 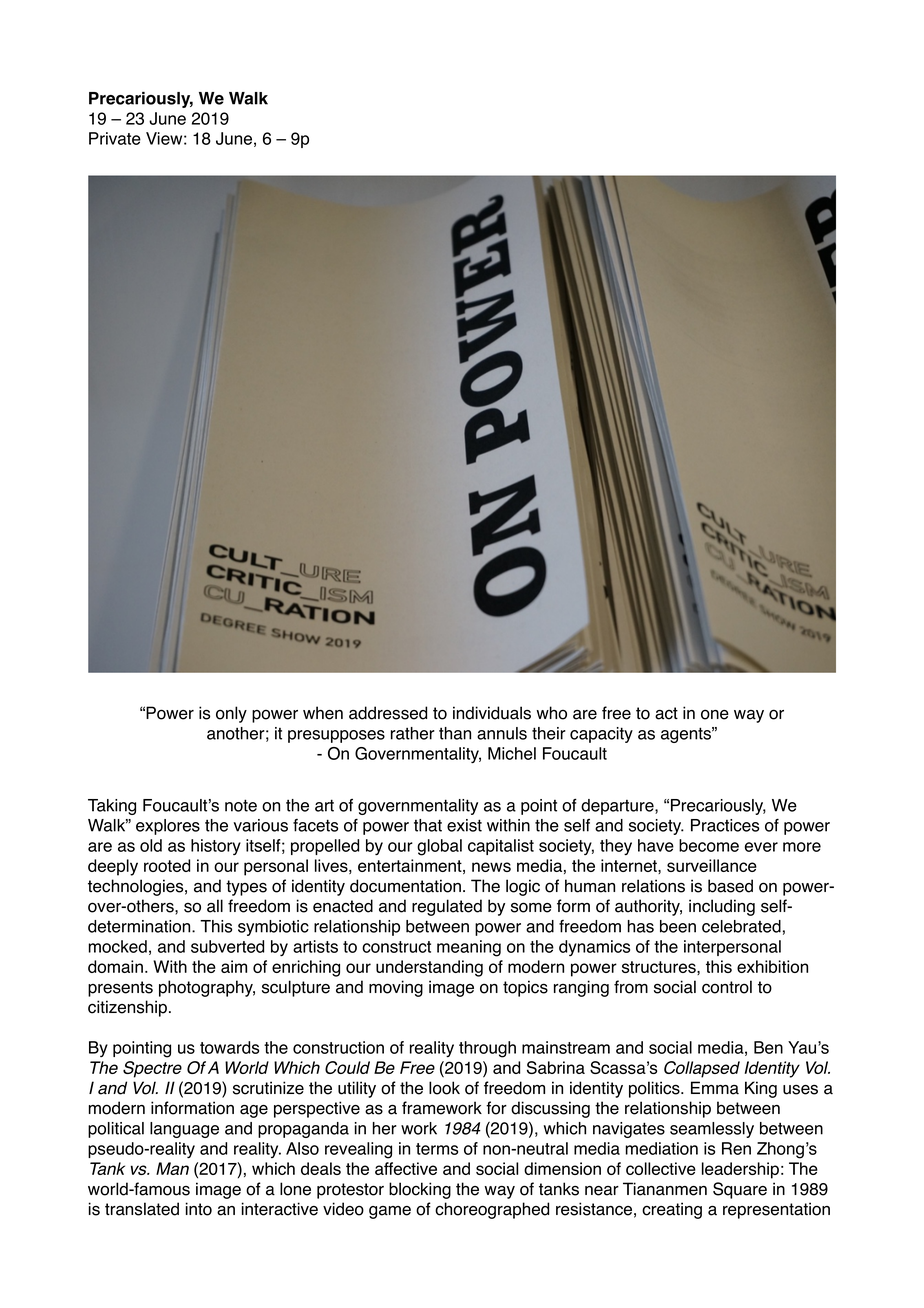 I want to click on who, so click(x=551, y=713).
